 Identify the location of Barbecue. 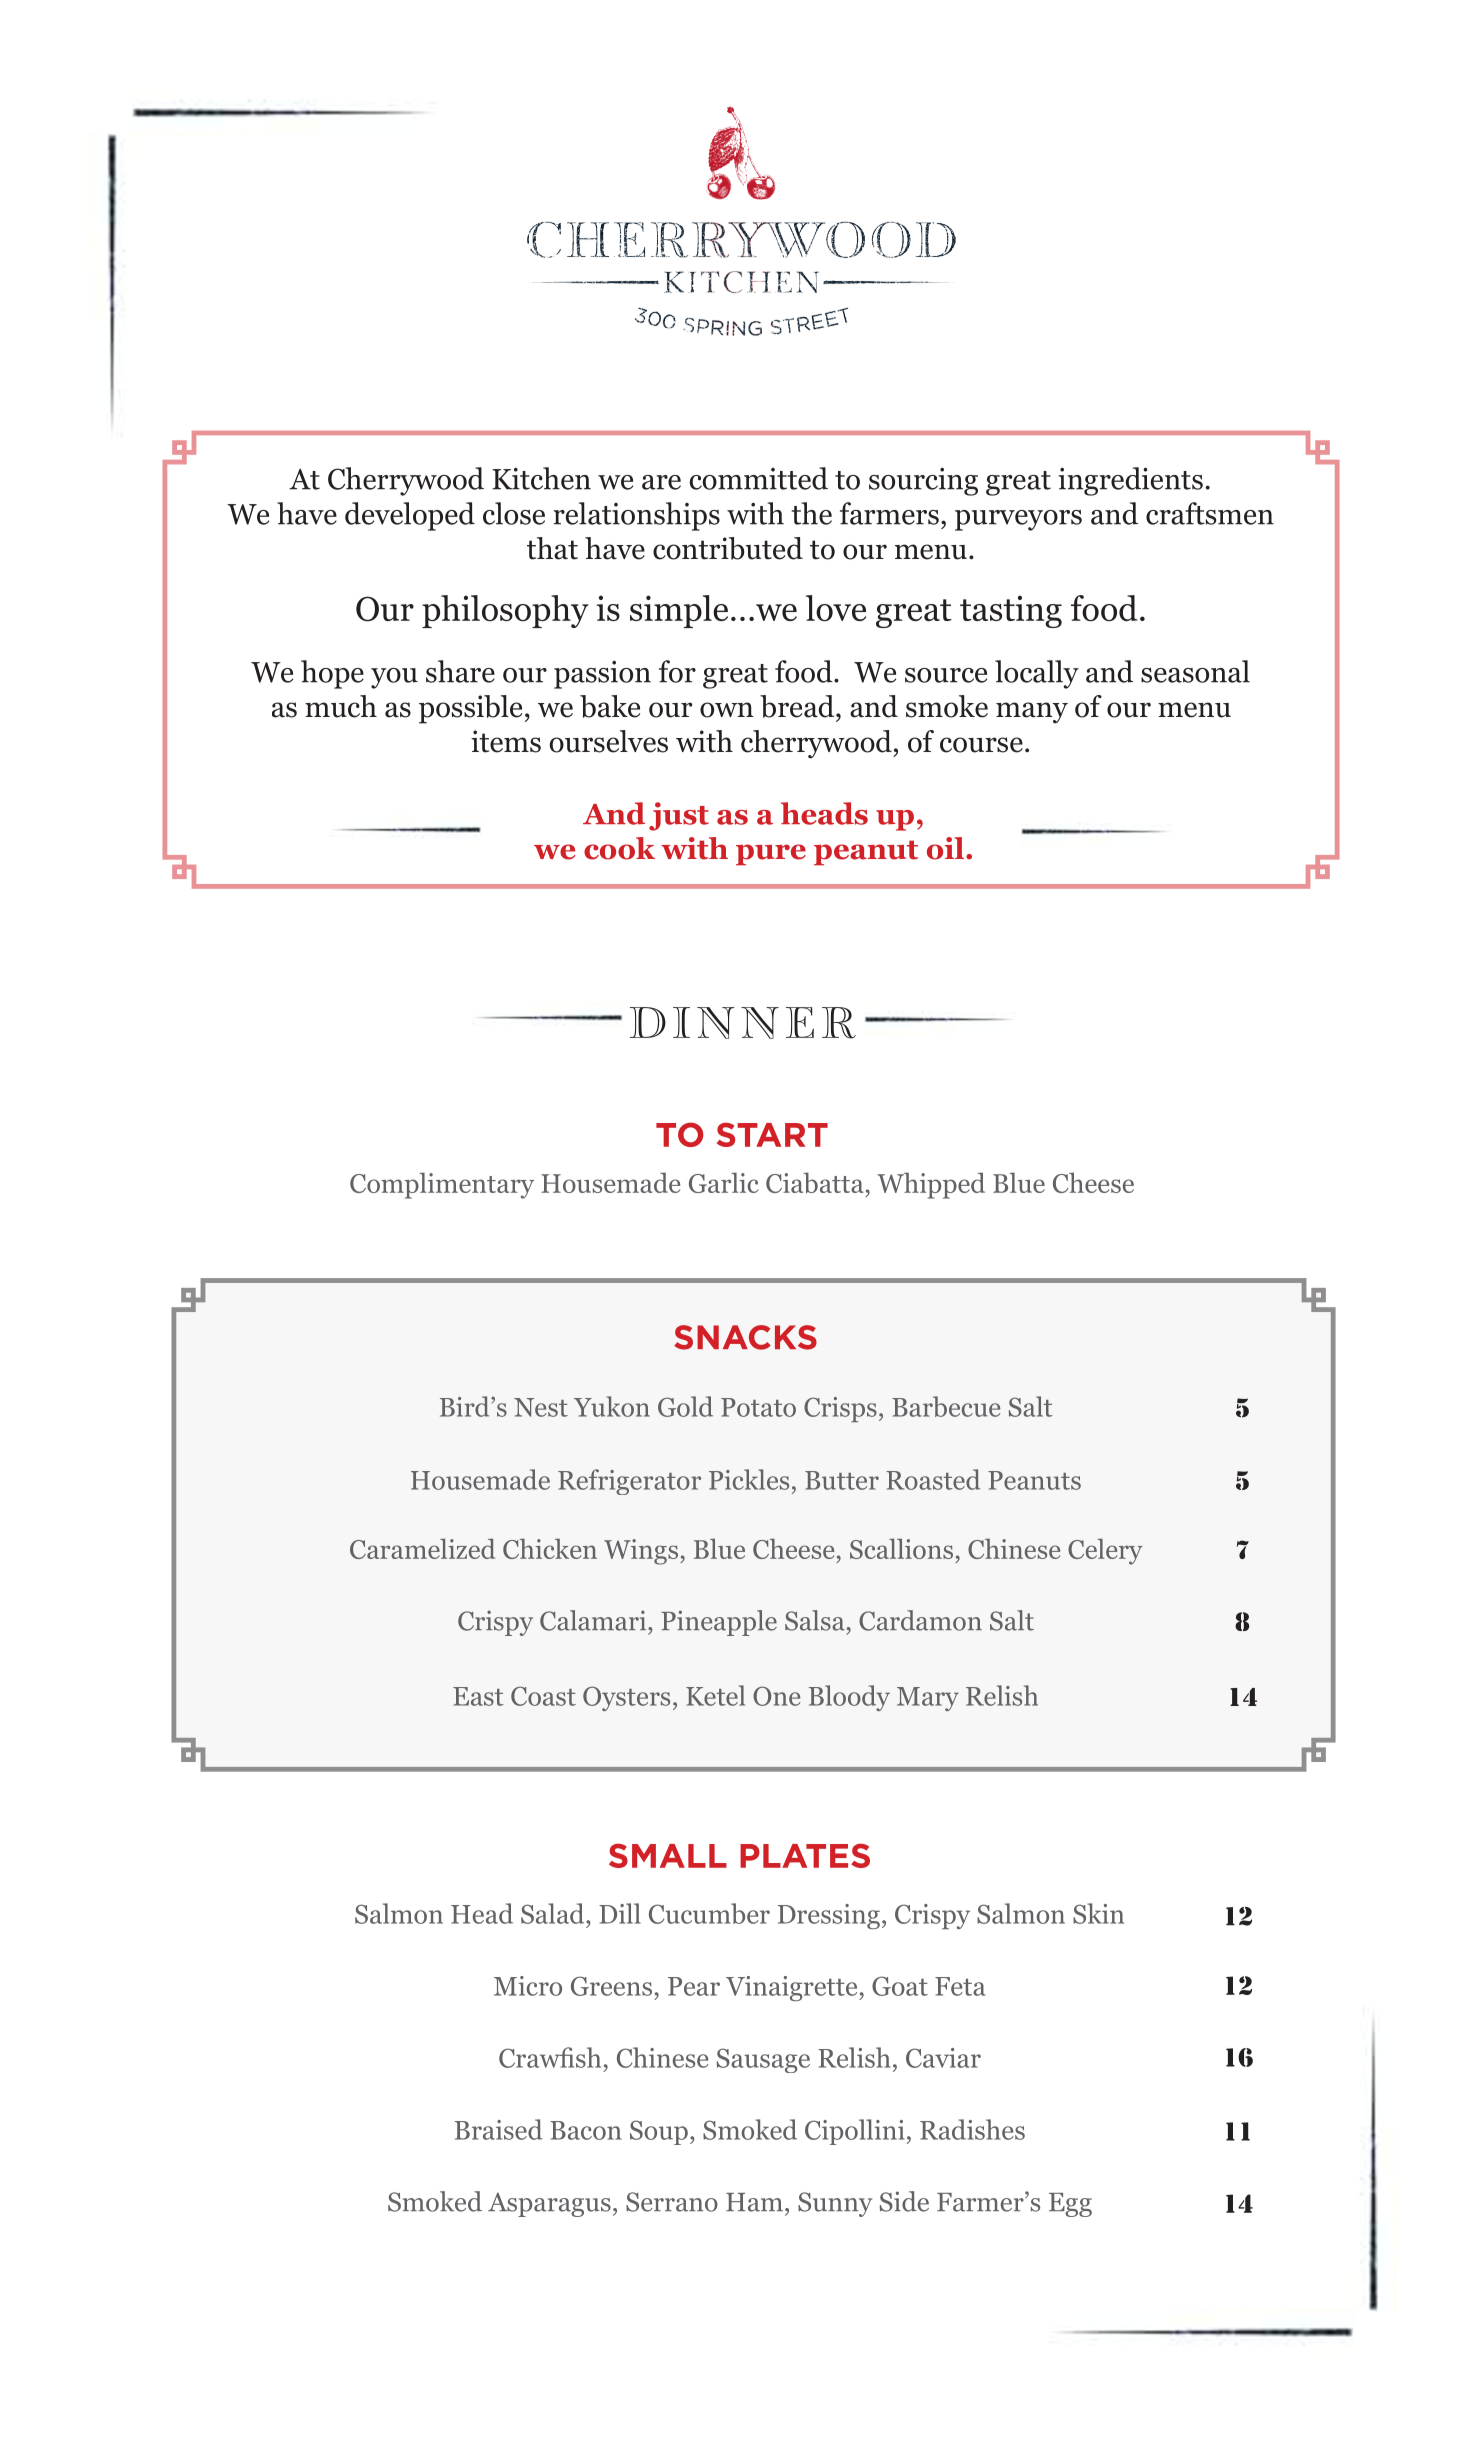
(946, 1406).
